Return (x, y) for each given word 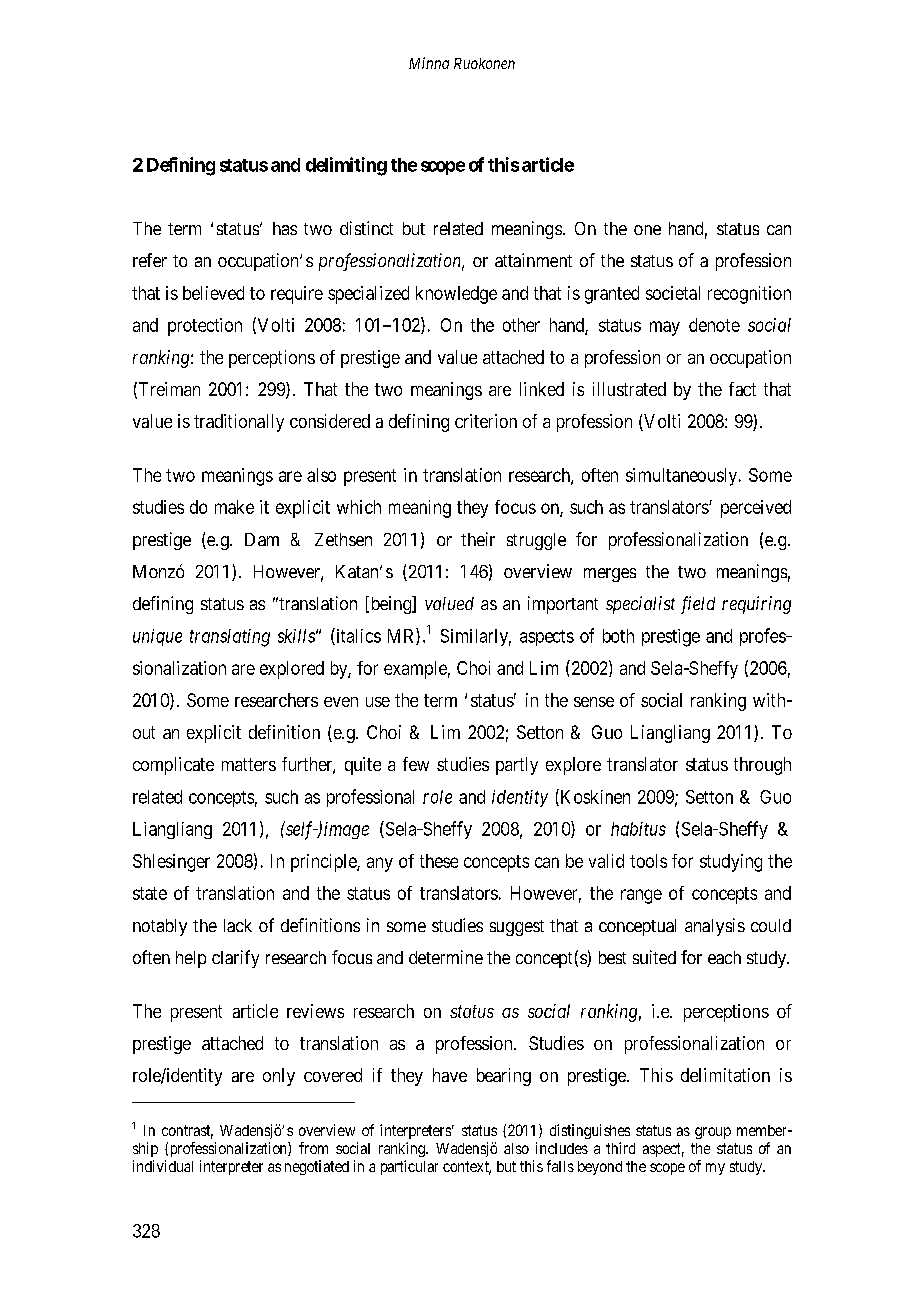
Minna (429, 63)
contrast (187, 1132)
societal (673, 293)
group (713, 1133)
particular (409, 1167)
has (285, 228)
